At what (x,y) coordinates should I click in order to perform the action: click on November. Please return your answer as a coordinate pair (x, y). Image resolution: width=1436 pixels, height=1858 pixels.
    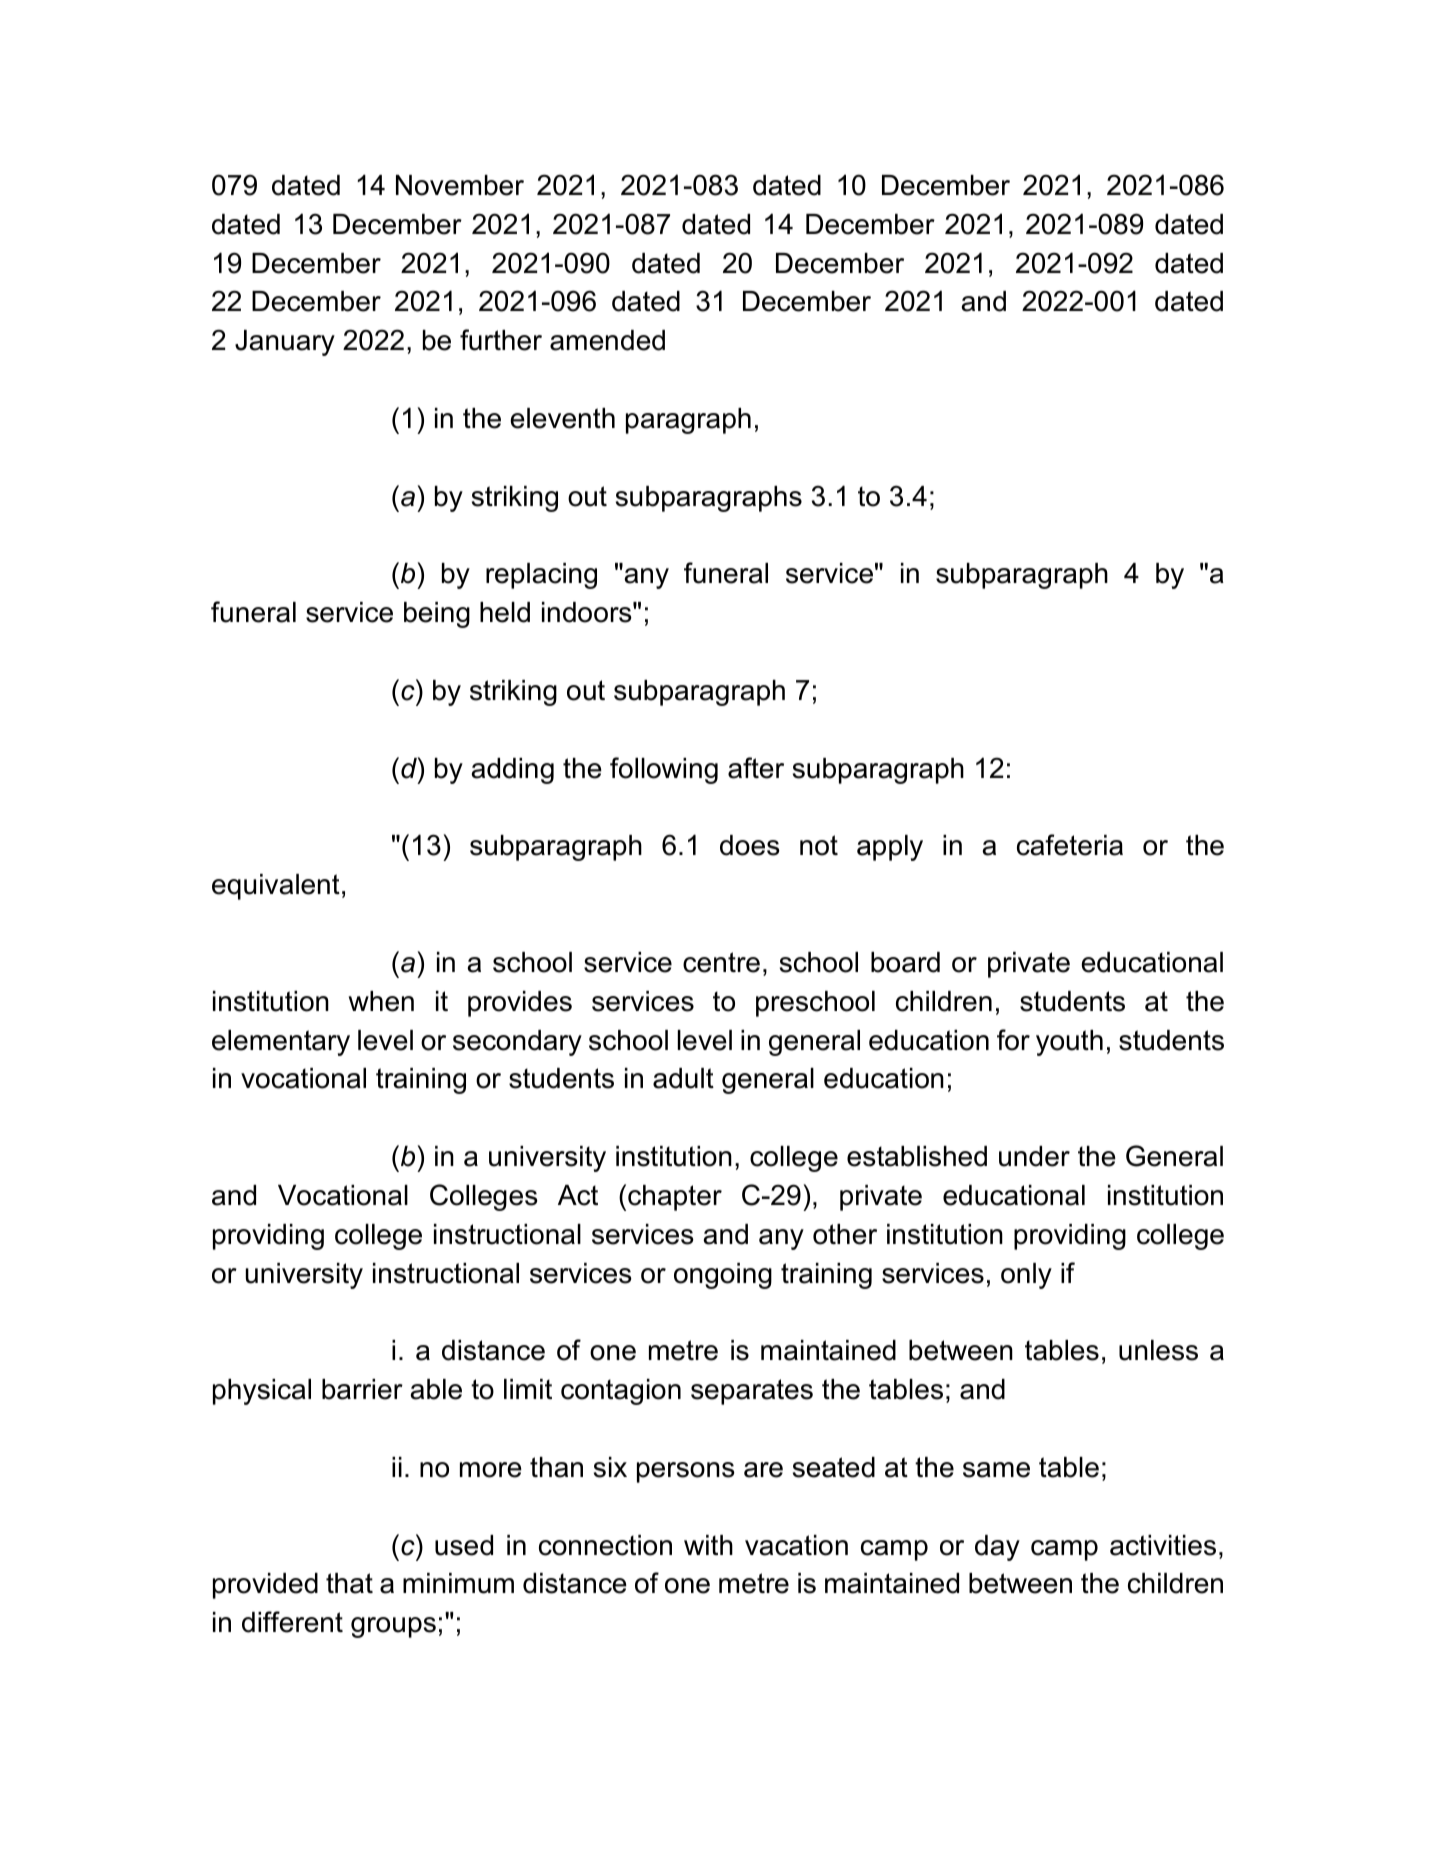
    Looking at the image, I should click on (460, 185).
